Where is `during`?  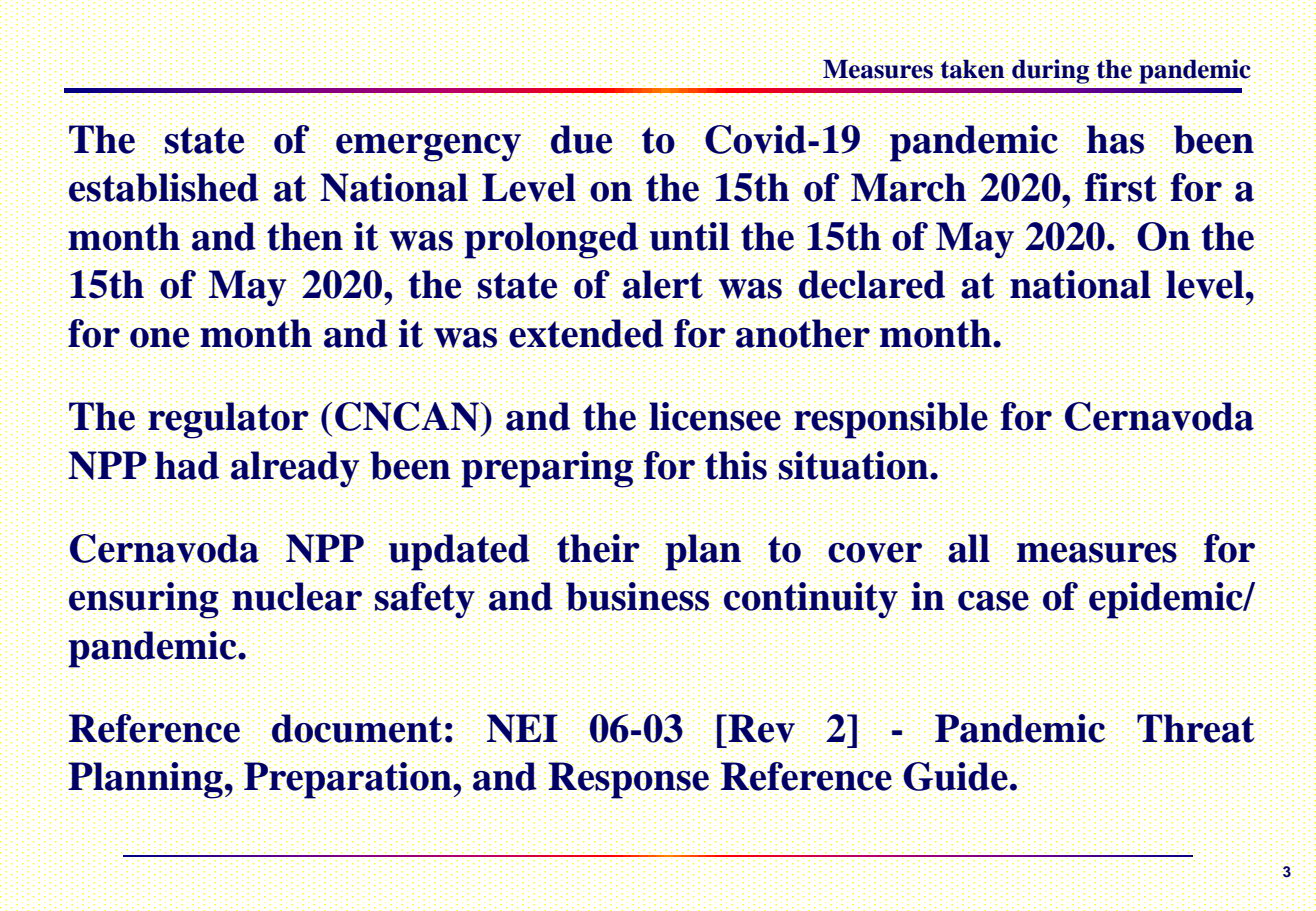 during is located at coordinates (1051, 71).
